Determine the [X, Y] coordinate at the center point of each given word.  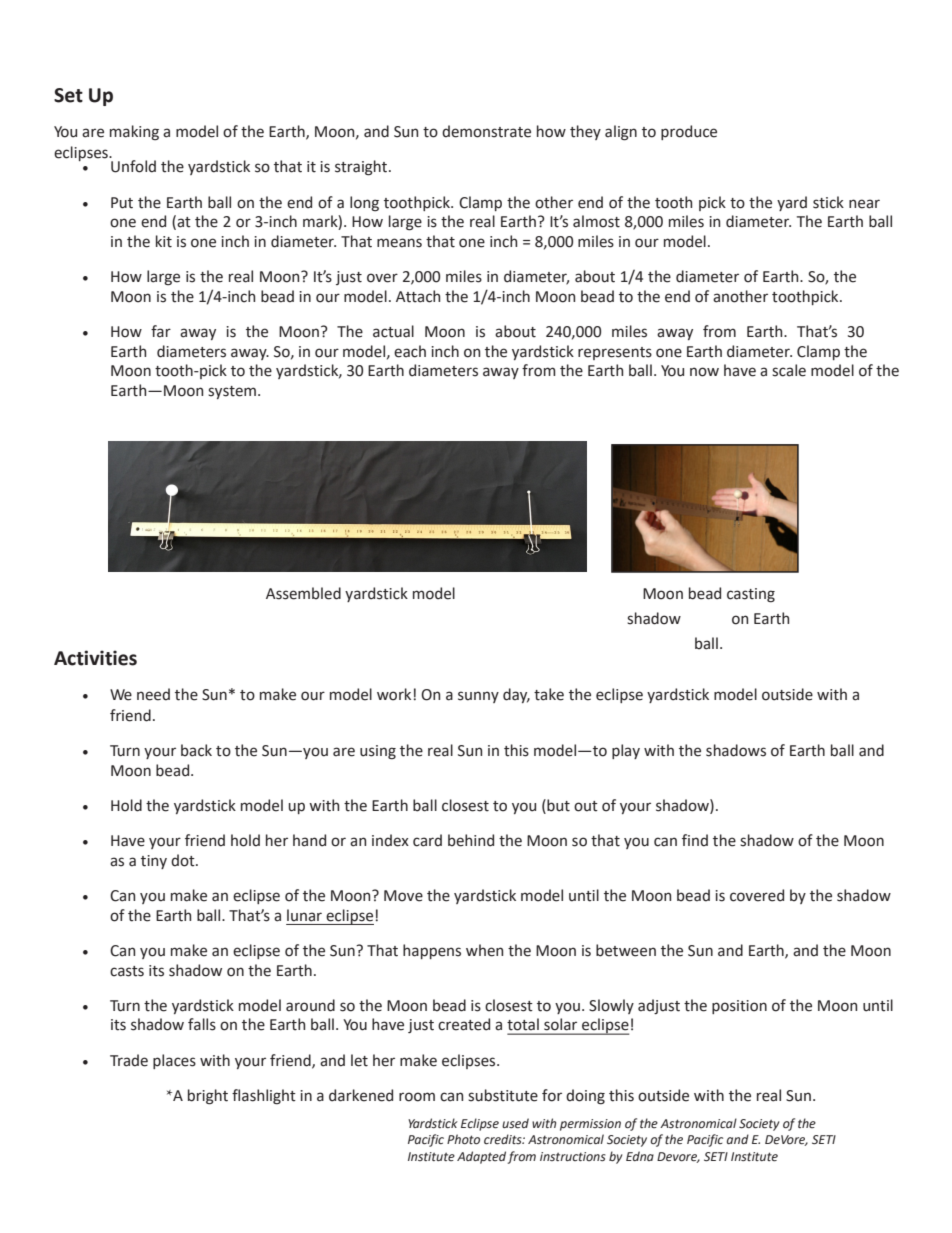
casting [751, 595]
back [196, 750]
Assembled [303, 593]
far [161, 331]
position [739, 1007]
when [484, 950]
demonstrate [486, 131]
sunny [478, 697]
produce [689, 132]
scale [789, 370]
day [516, 695]
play [626, 751]
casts [127, 971]
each [410, 351]
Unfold [133, 166]
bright [208, 1097]
